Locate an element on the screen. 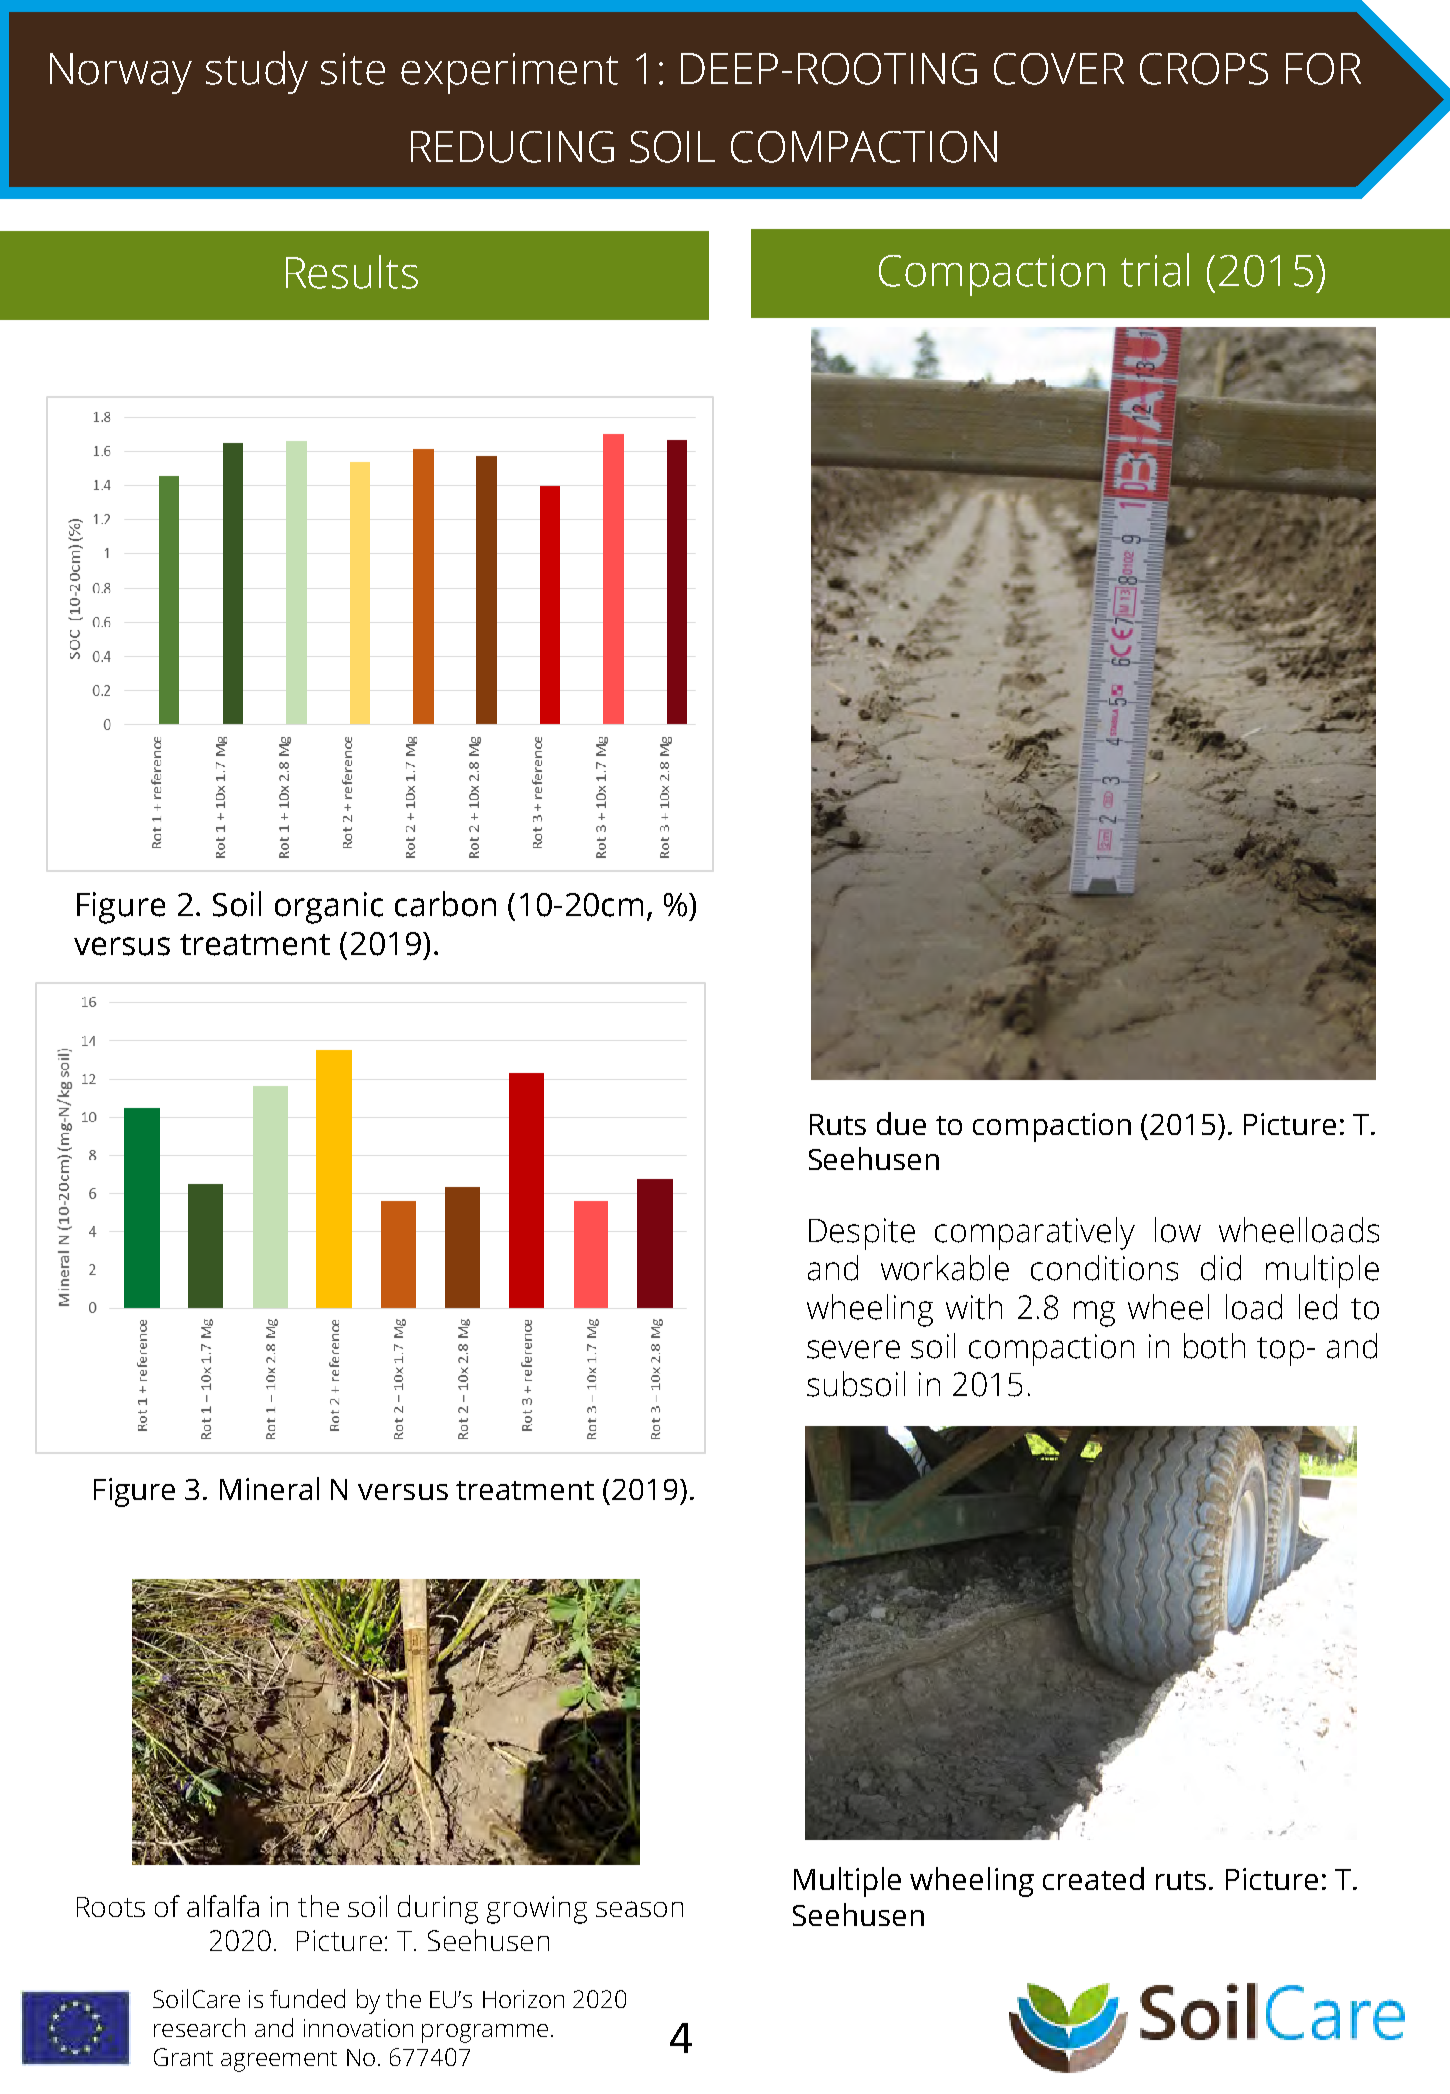  CROPS is located at coordinates (1204, 69).
